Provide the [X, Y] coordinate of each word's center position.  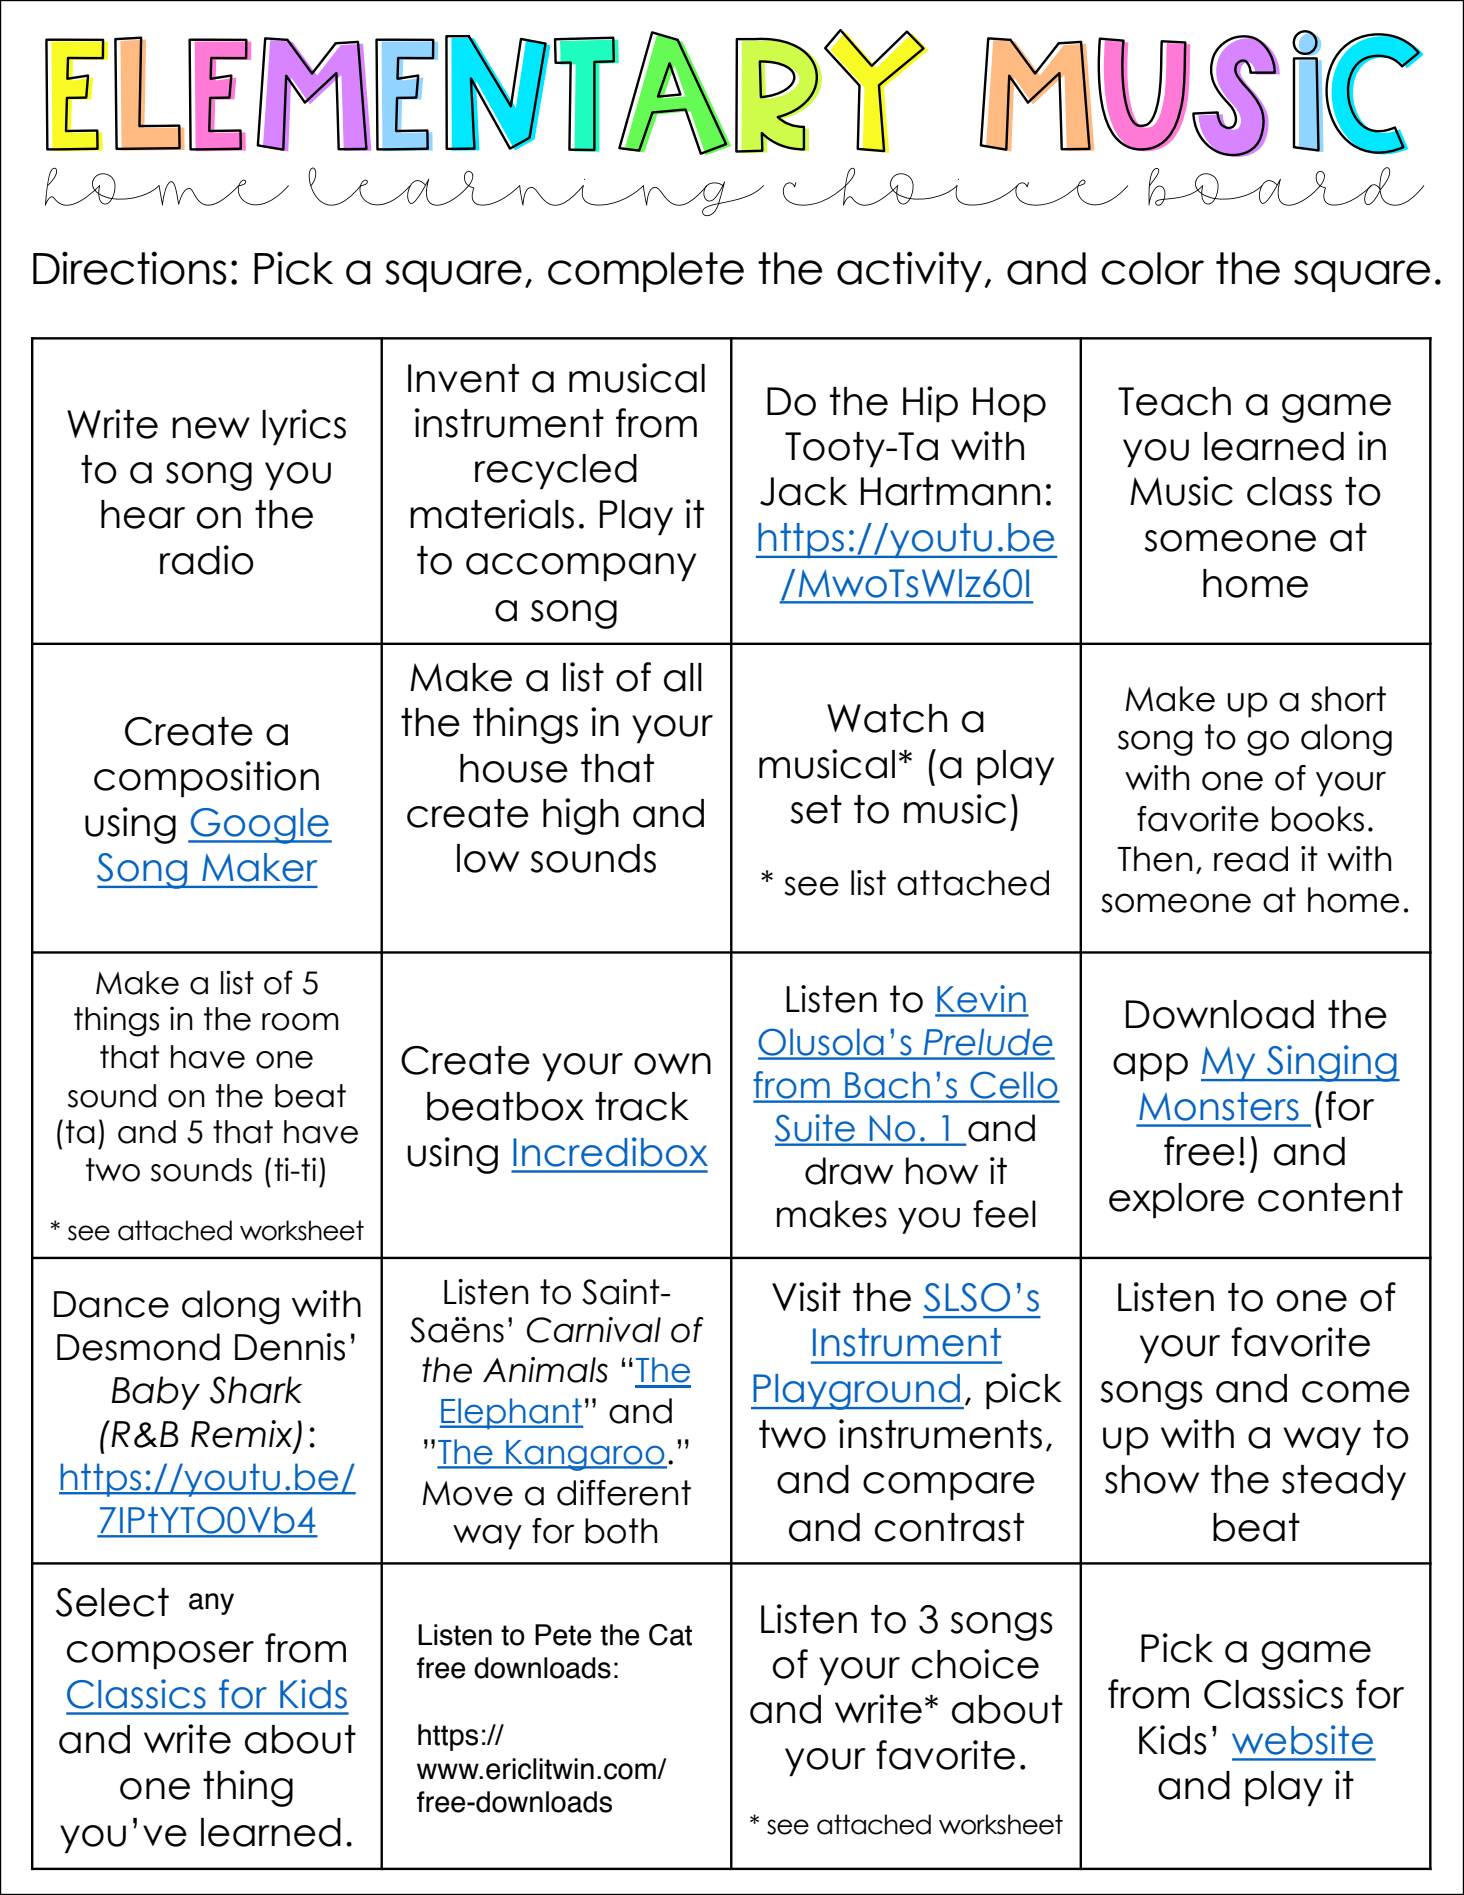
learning [536, 191]
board [1286, 186]
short [1348, 699]
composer [160, 1655]
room [300, 1022]
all [683, 677]
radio [207, 560]
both [621, 1531]
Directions [130, 268]
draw [849, 1171]
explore [1176, 1201]
